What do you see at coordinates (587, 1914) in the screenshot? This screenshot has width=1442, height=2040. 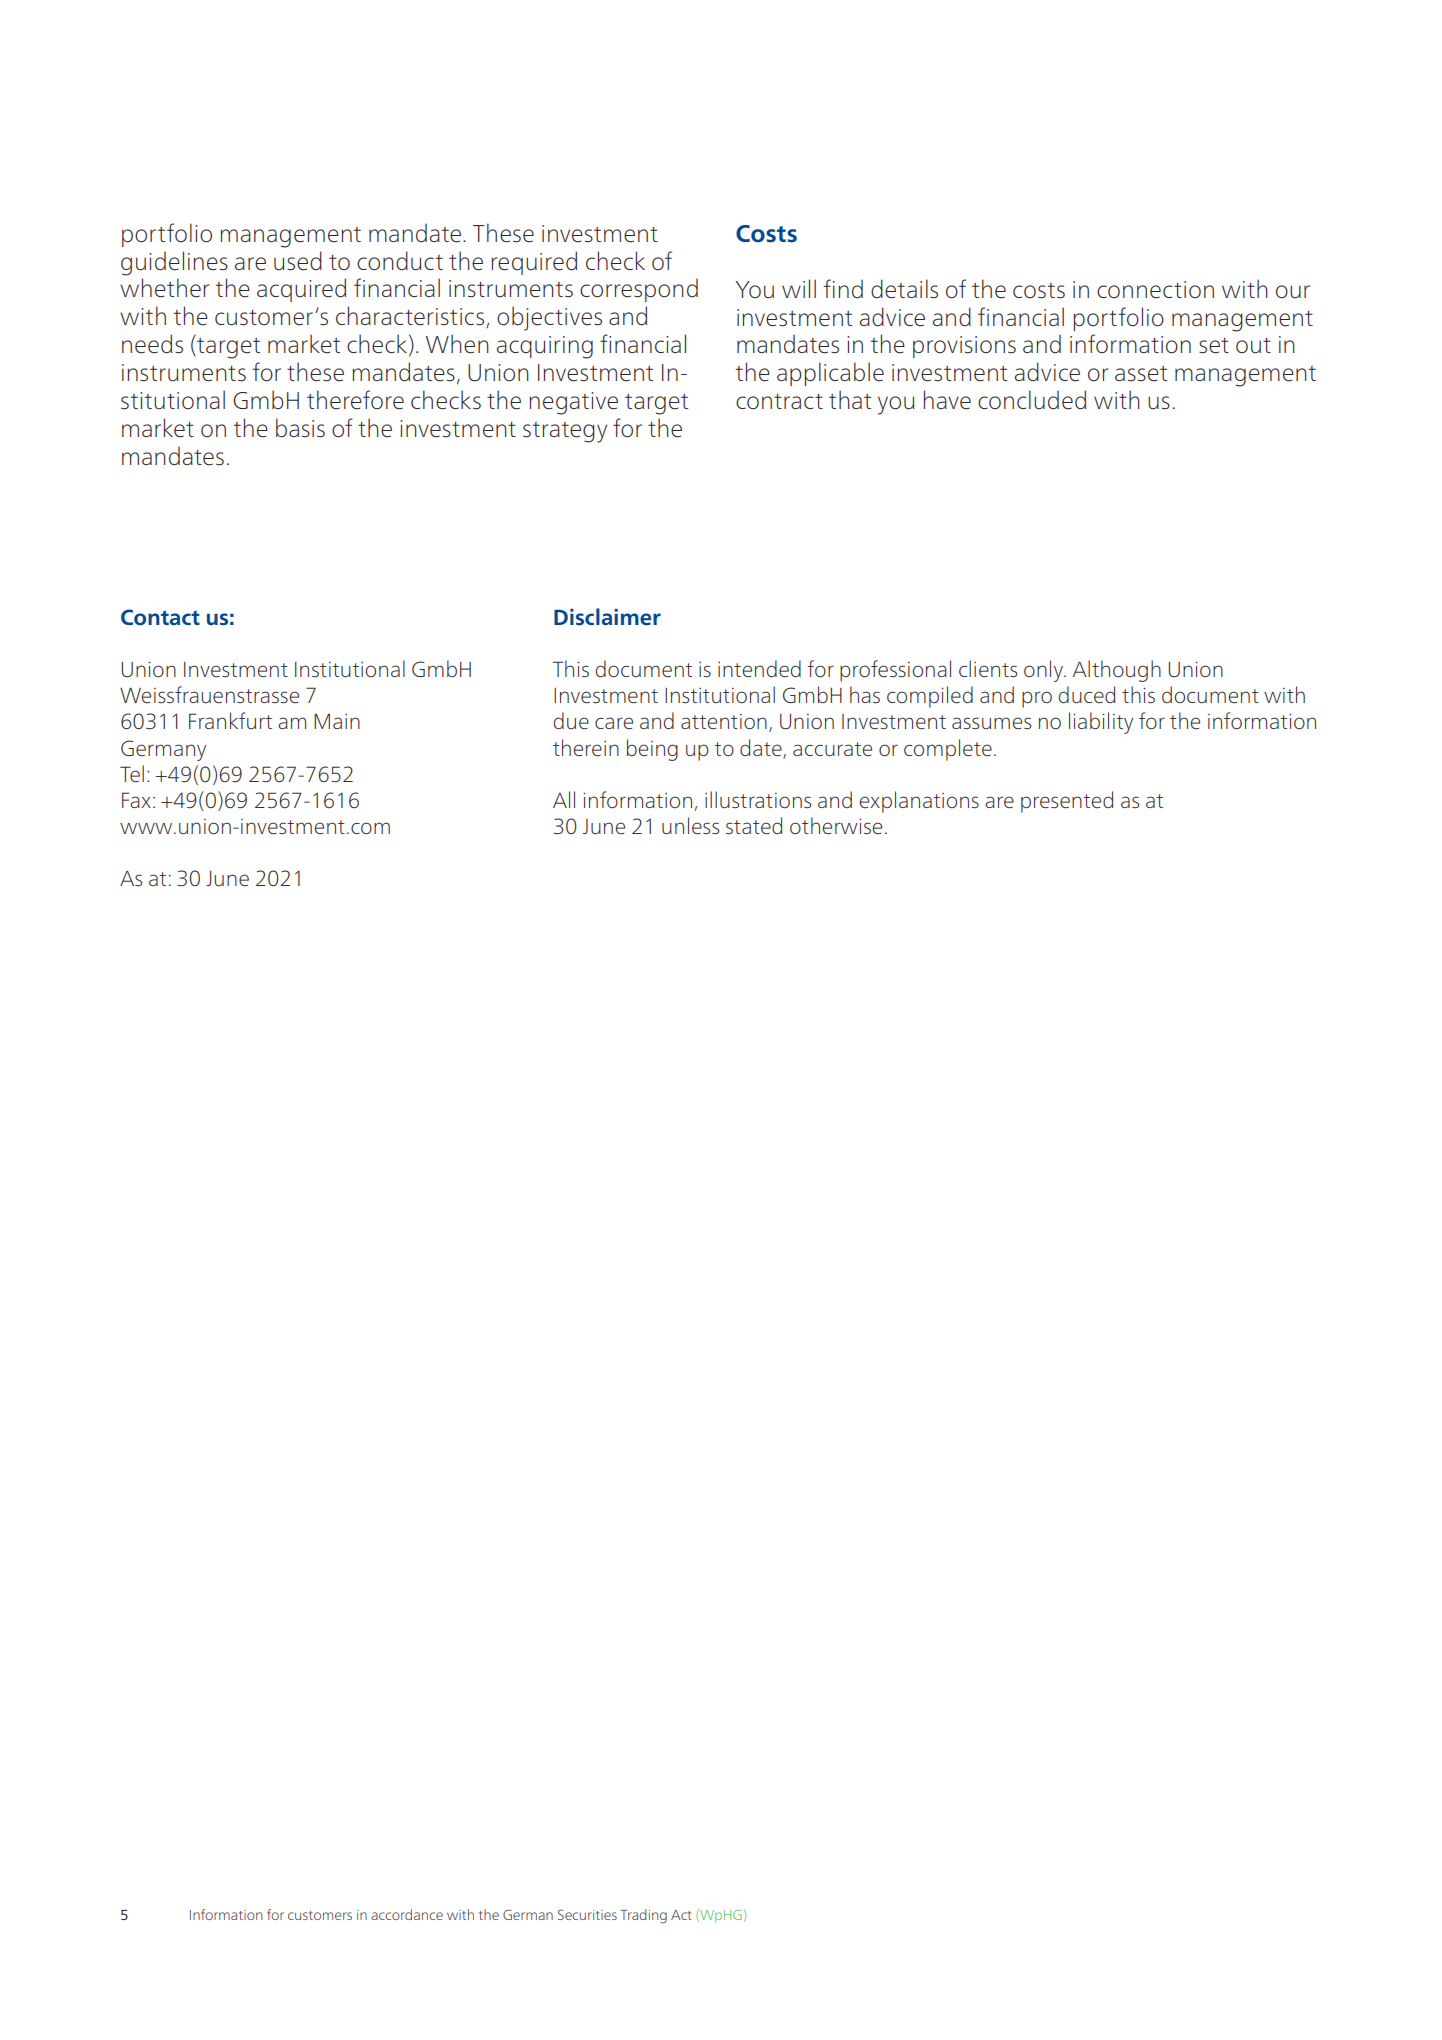 I see `Securities` at bounding box center [587, 1914].
